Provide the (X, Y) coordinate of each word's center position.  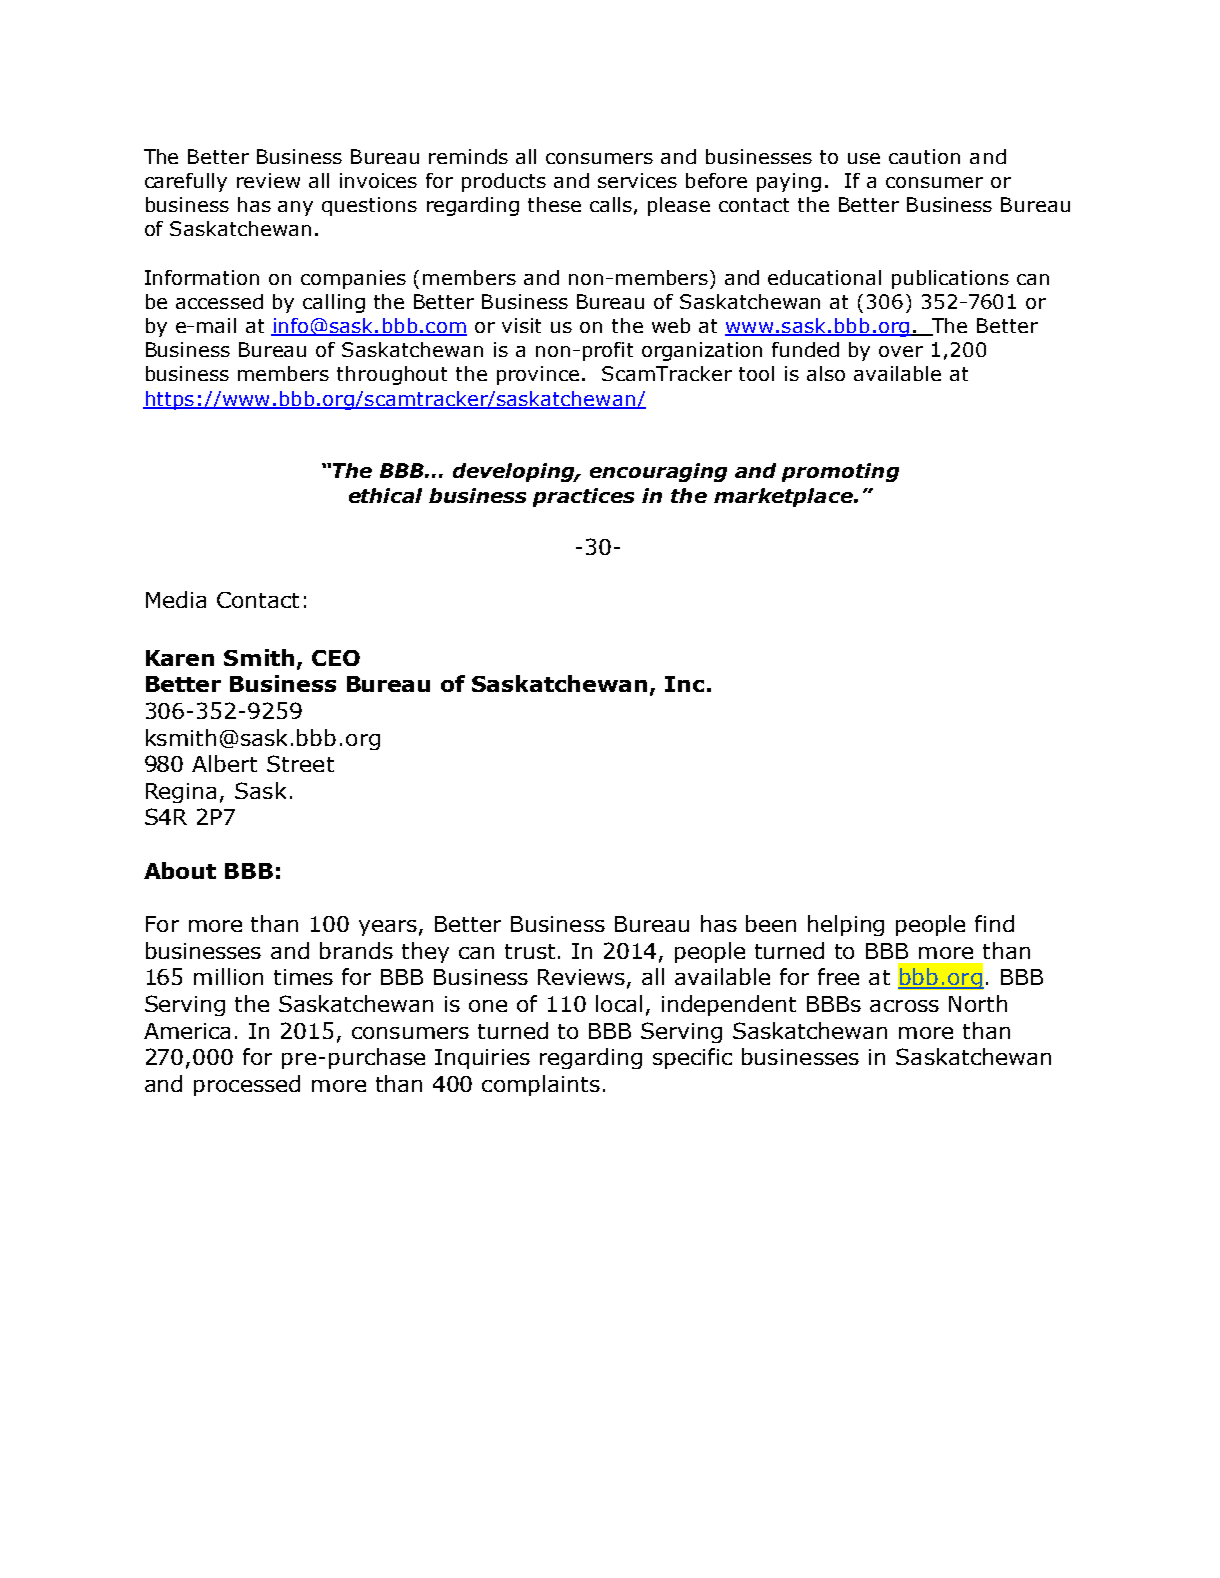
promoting (840, 472)
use (864, 158)
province (538, 375)
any (295, 208)
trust (530, 951)
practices (583, 497)
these (554, 204)
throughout (392, 375)
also (826, 373)
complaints (541, 1085)
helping (846, 925)
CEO (336, 658)
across (904, 1006)
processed (247, 1085)
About (180, 870)
